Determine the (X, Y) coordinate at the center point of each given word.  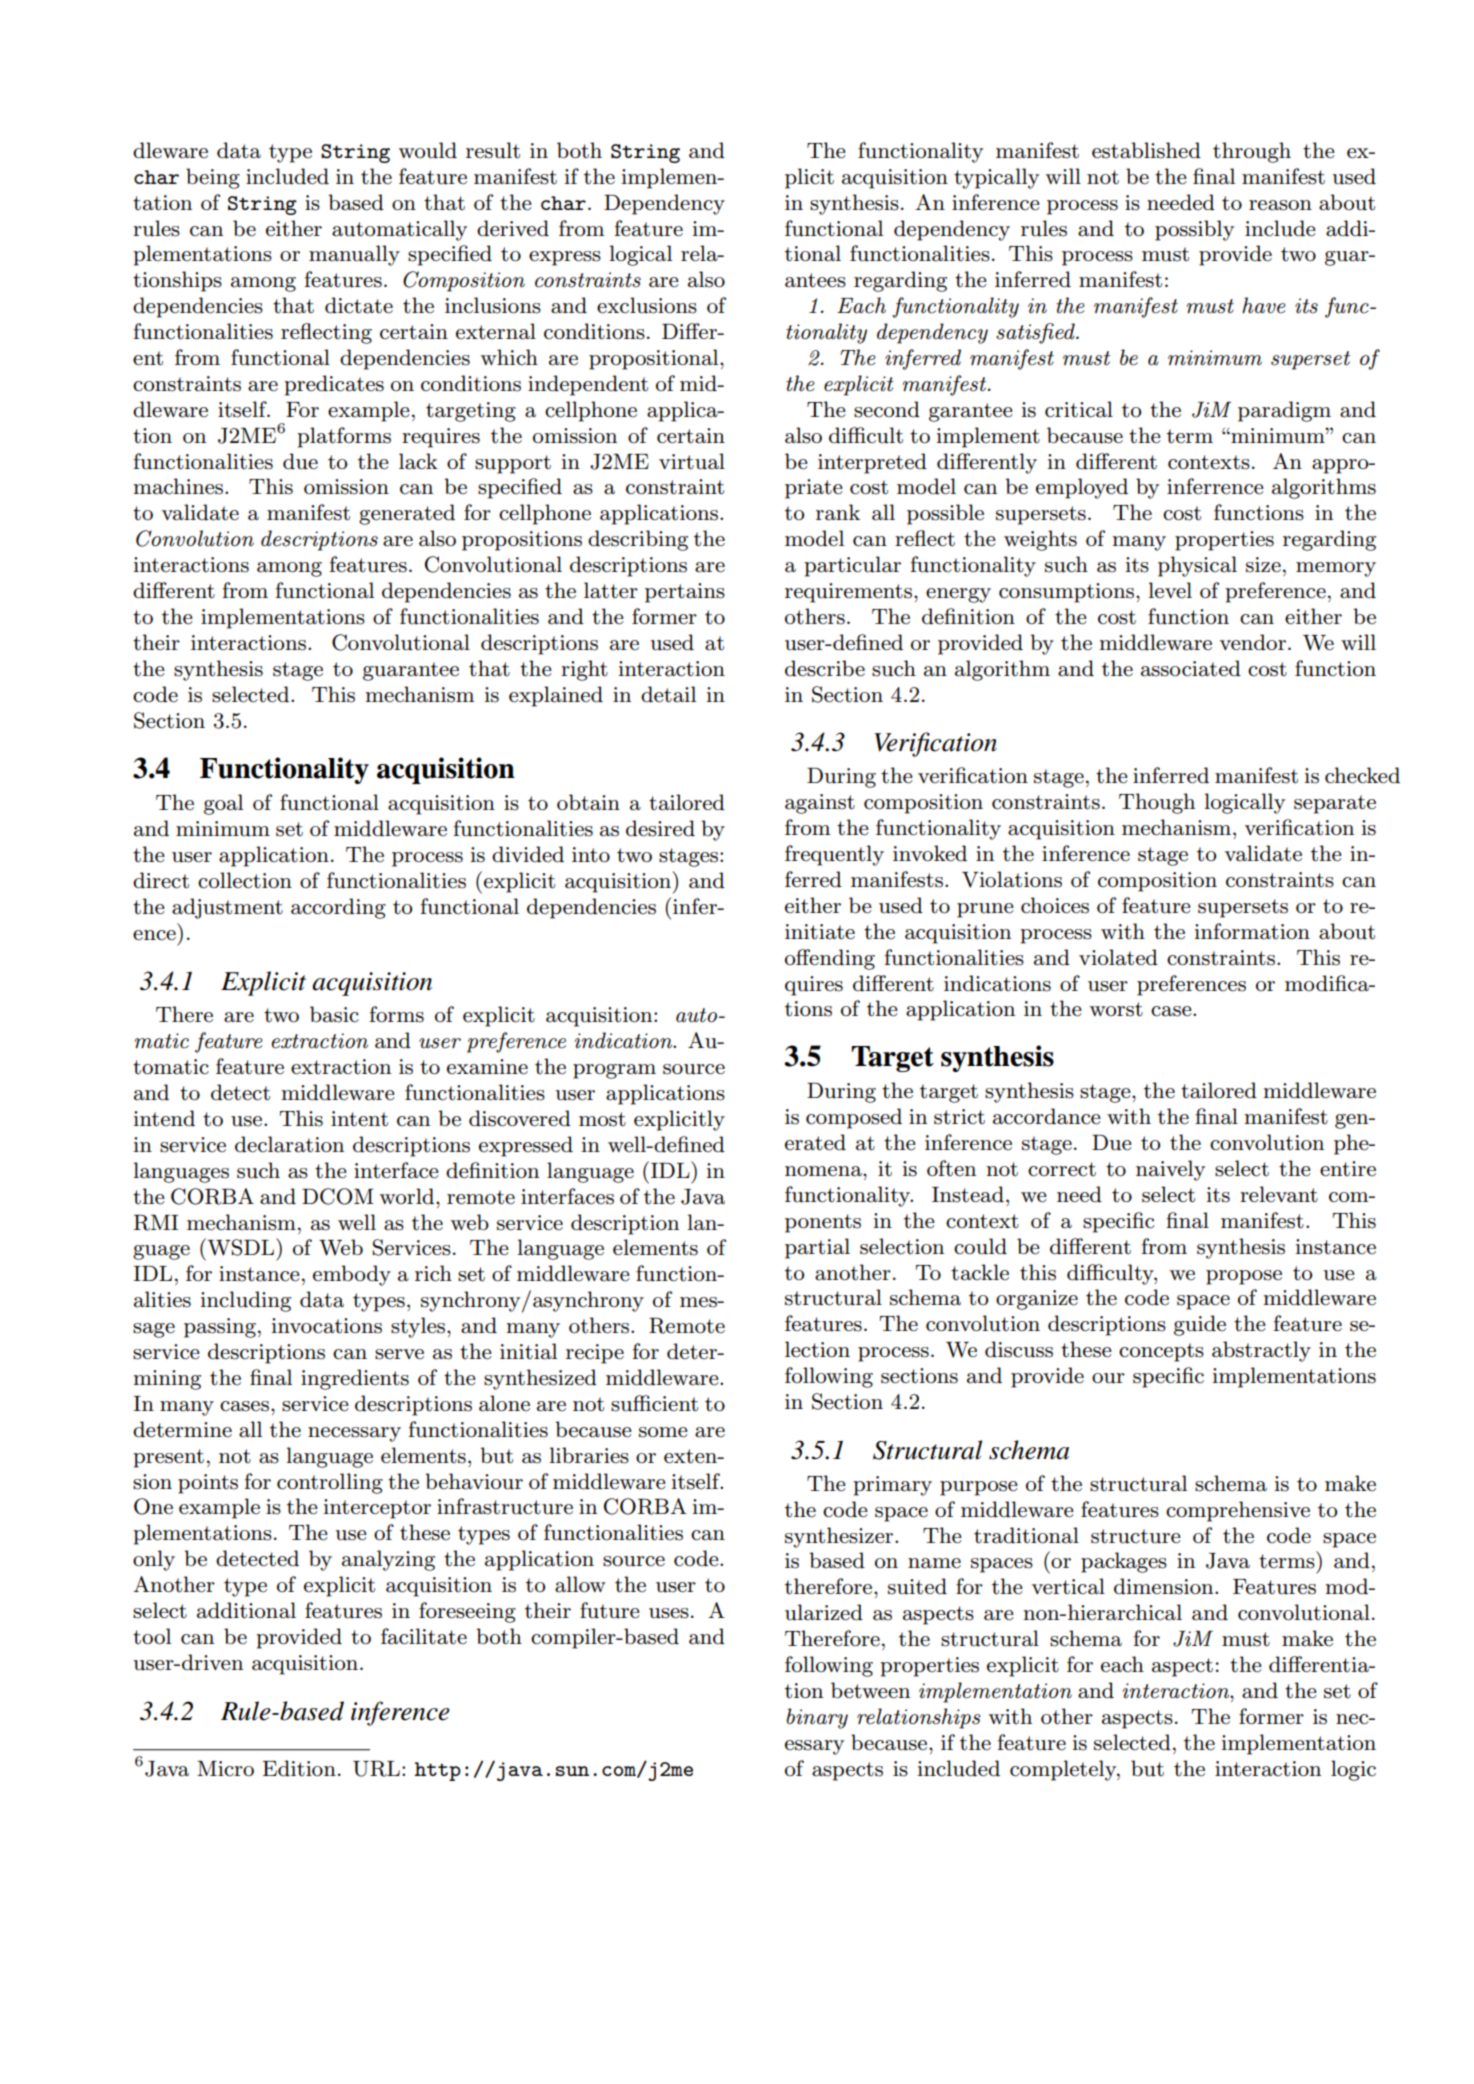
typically (996, 178)
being (213, 178)
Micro (225, 1769)
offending (830, 959)
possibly (1194, 230)
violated (1118, 957)
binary (817, 1718)
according (338, 908)
